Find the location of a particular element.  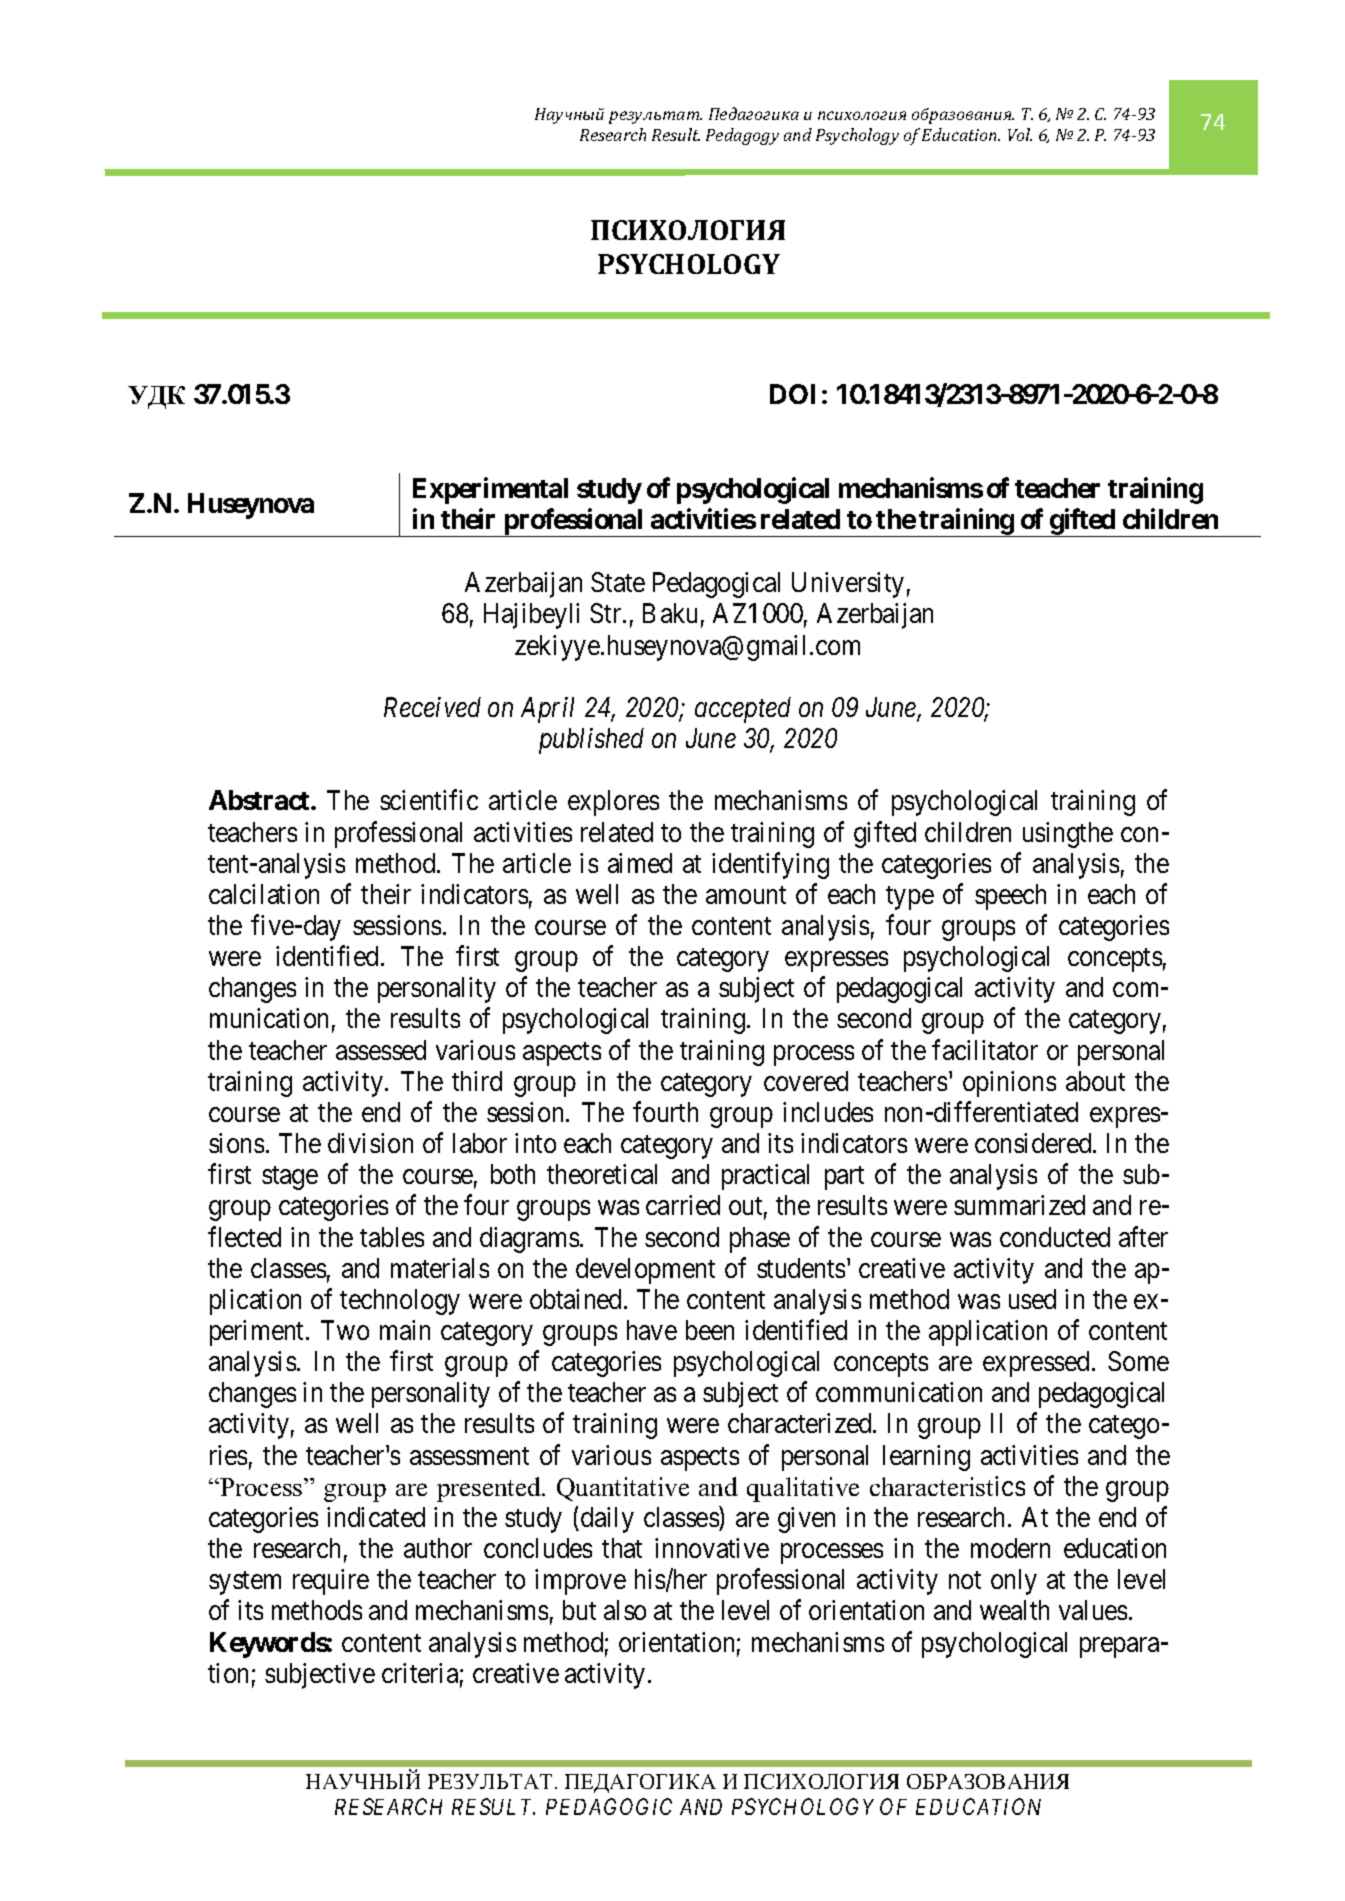

innovative is located at coordinates (712, 1548).
